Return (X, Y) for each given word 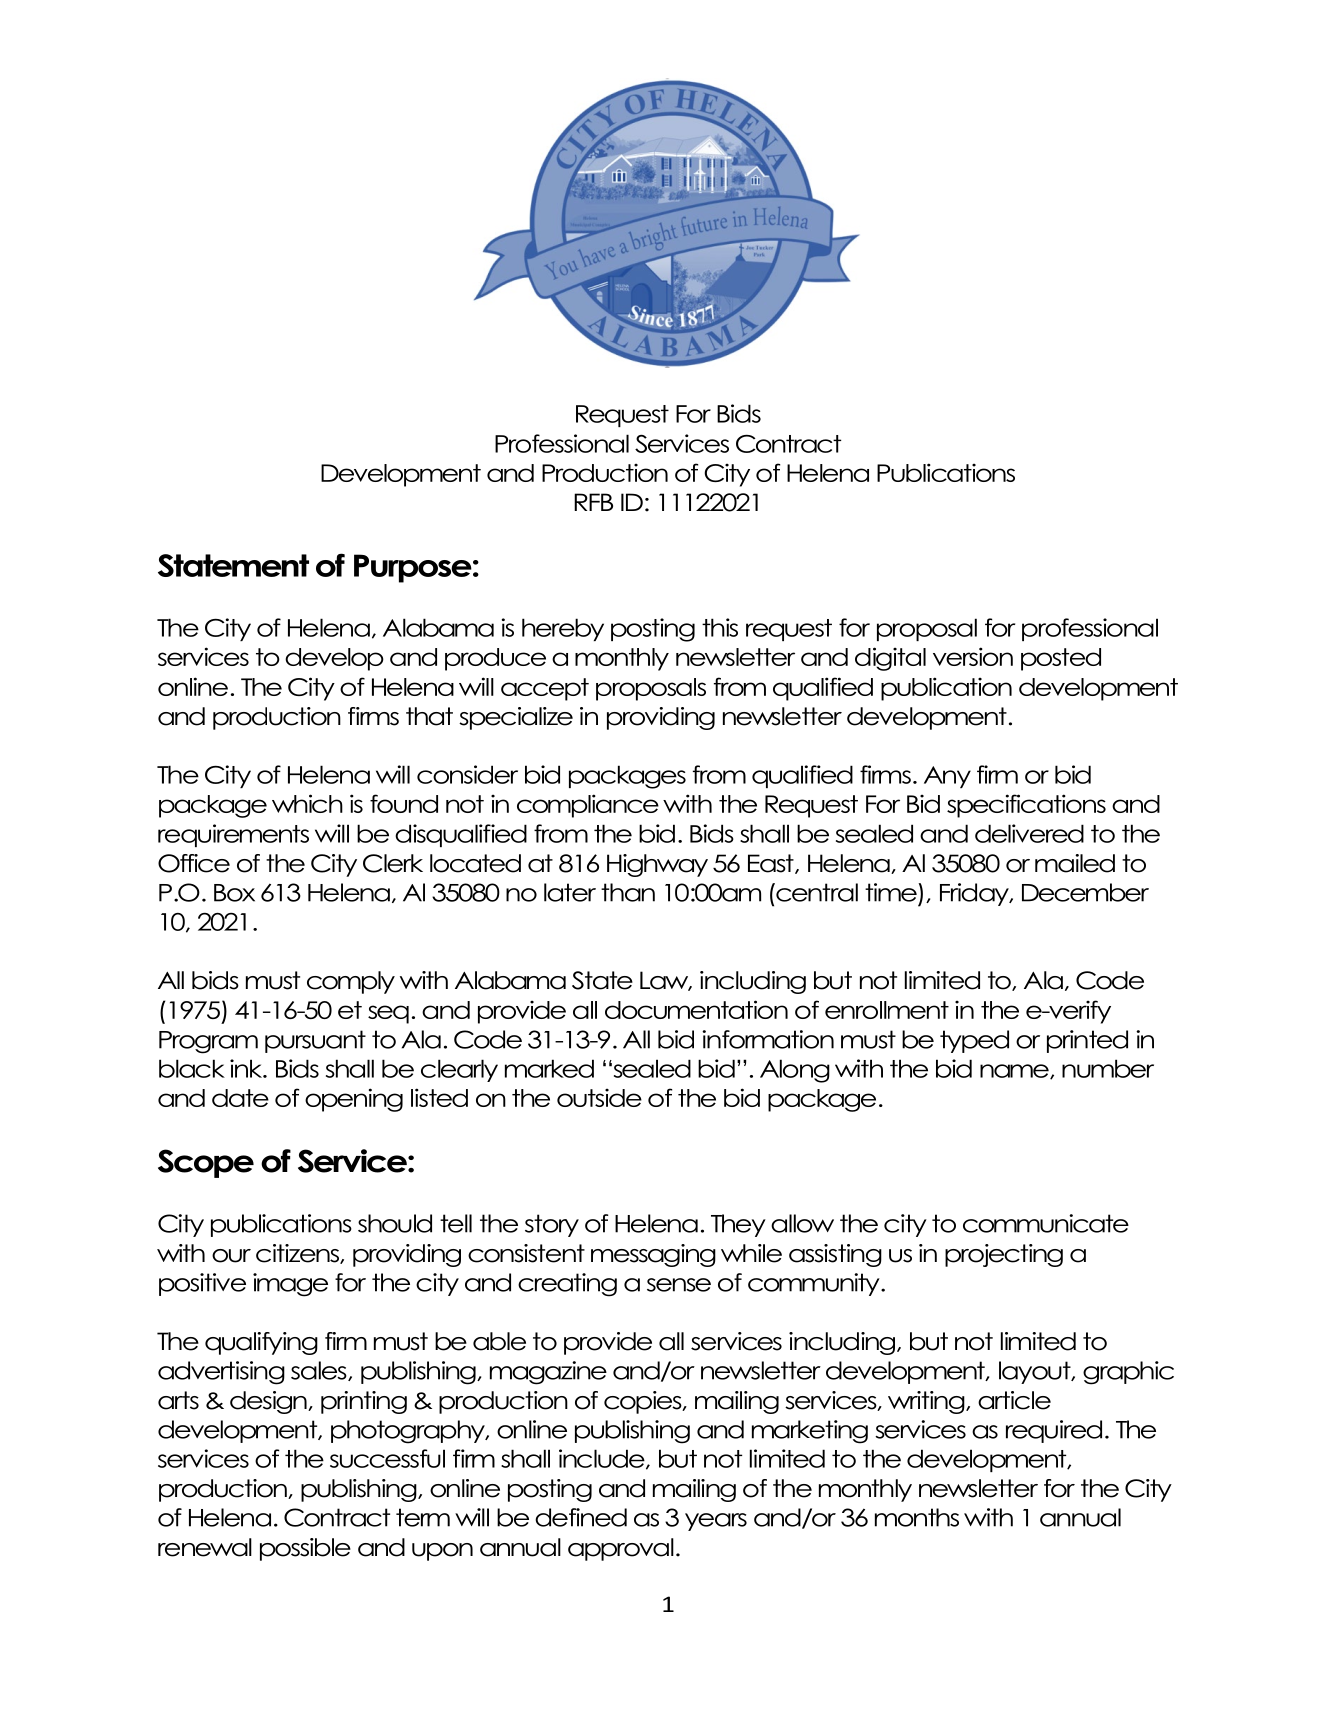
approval (621, 1549)
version (973, 656)
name (1015, 1071)
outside (599, 1098)
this (720, 627)
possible (305, 1549)
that (429, 716)
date (240, 1098)
